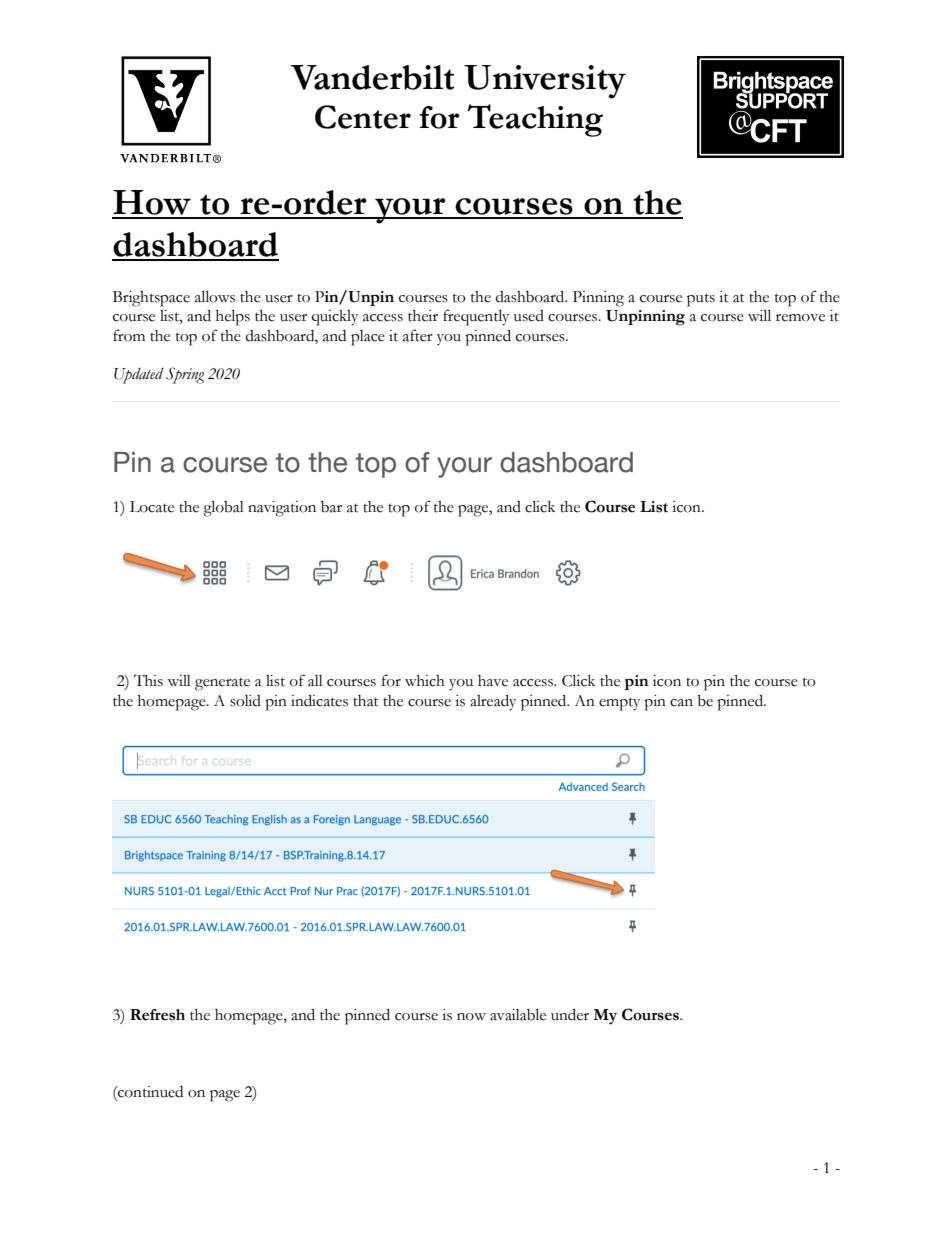 Image resolution: width=952 pixels, height=1233 pixels. I want to click on can, so click(681, 703).
